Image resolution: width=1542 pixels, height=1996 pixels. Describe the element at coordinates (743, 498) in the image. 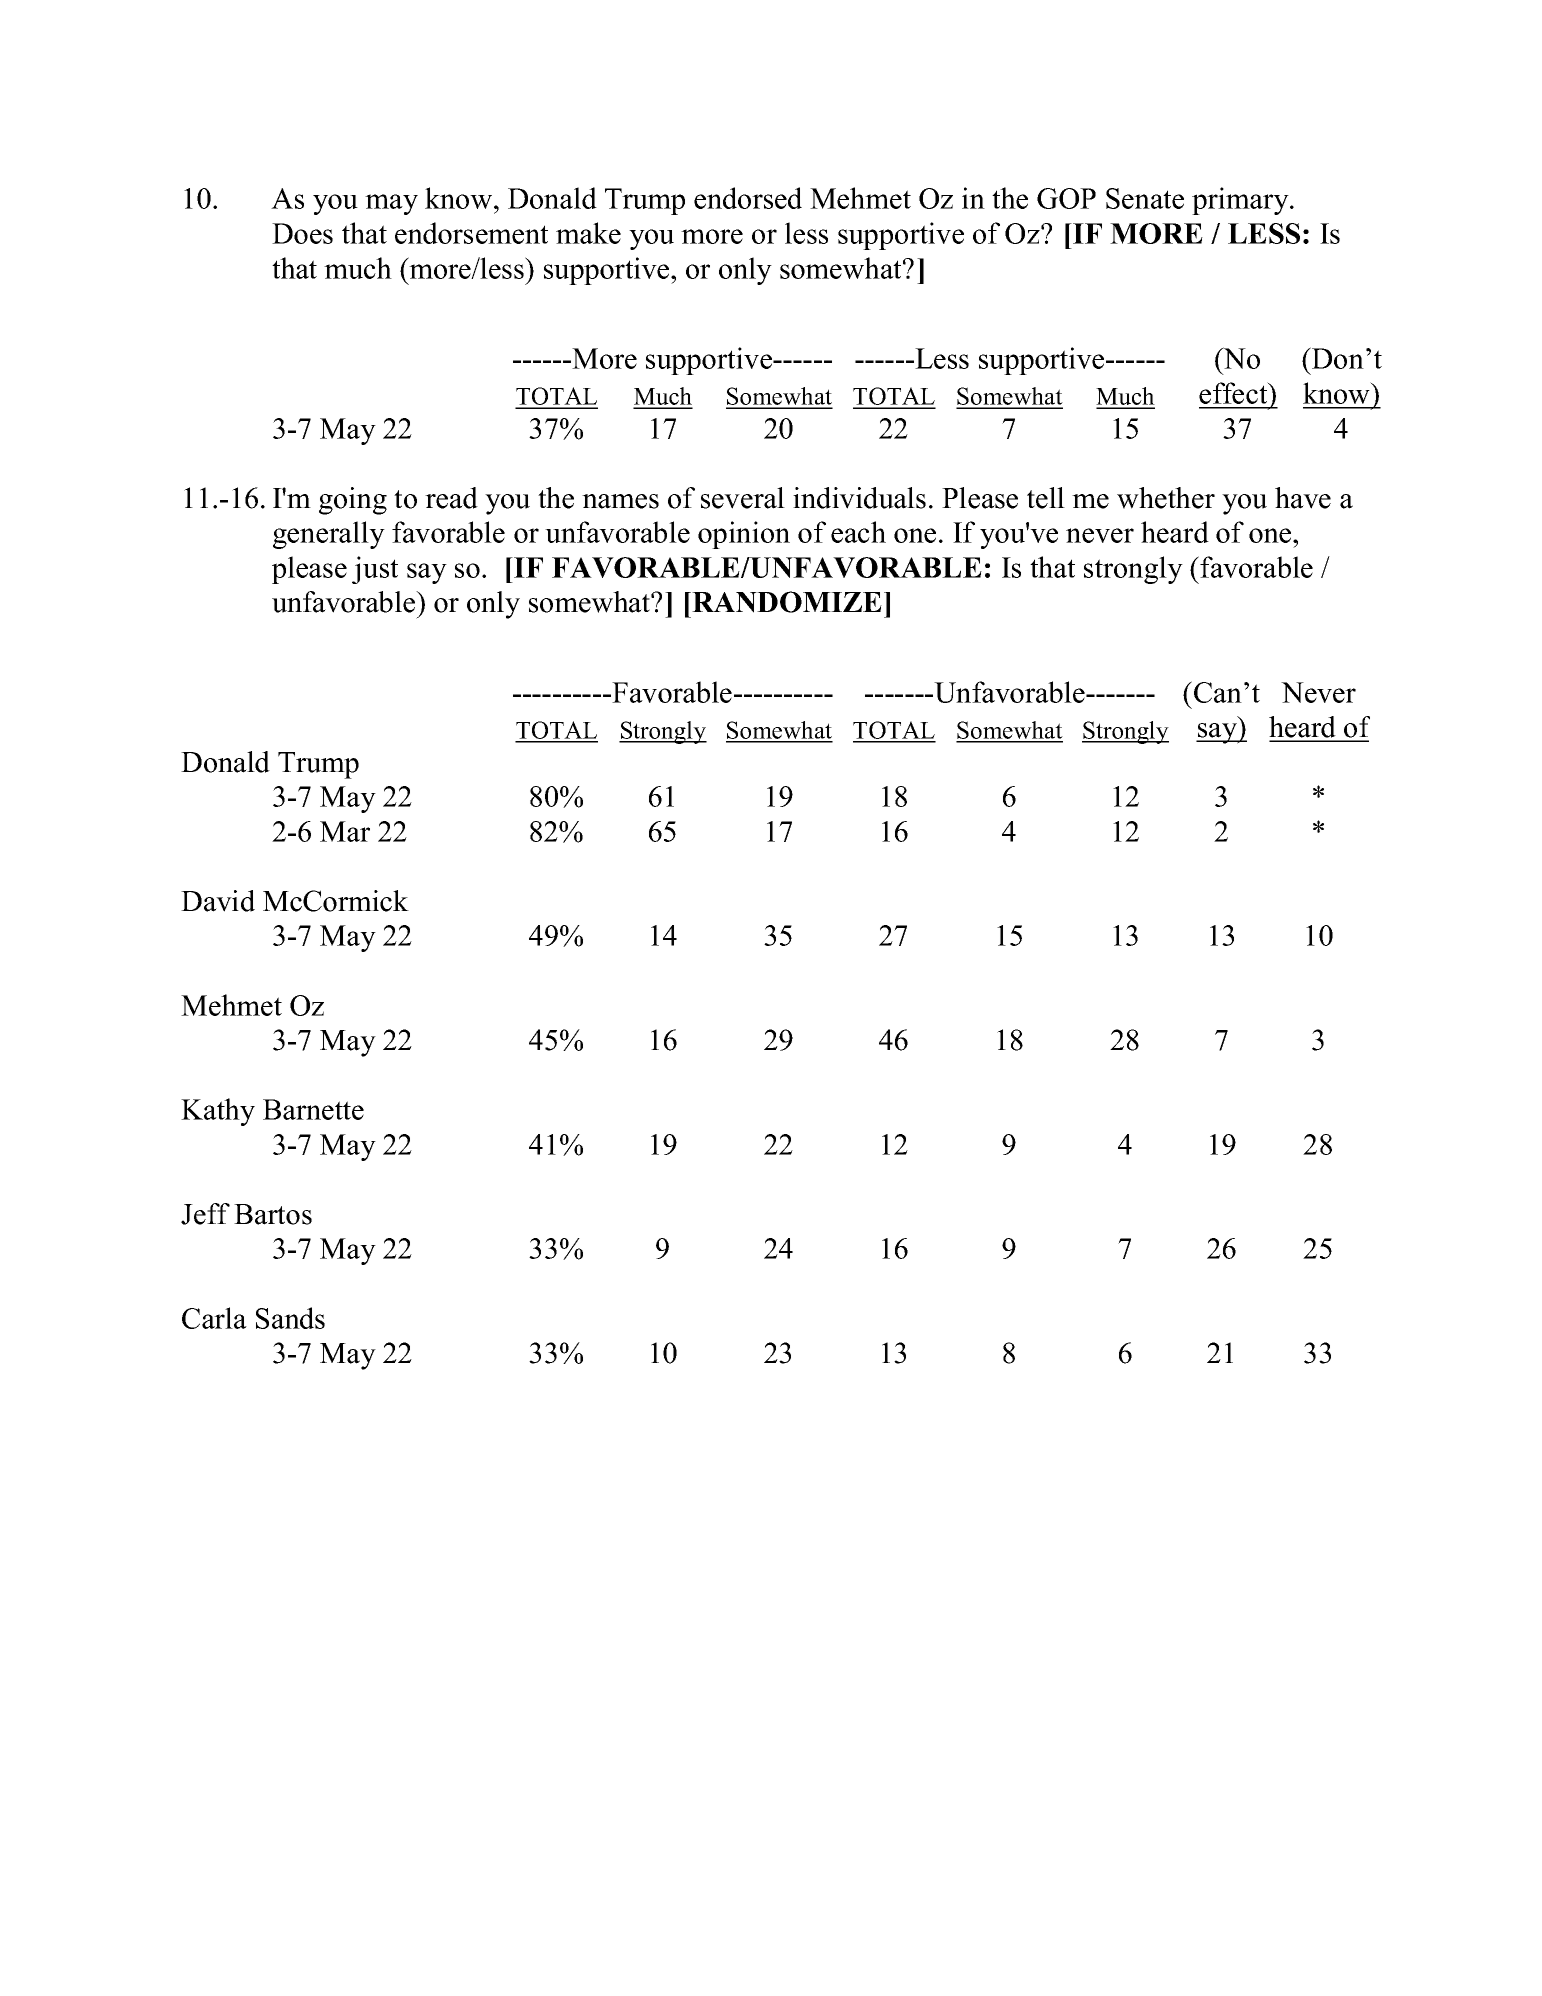

I see `several` at that location.
